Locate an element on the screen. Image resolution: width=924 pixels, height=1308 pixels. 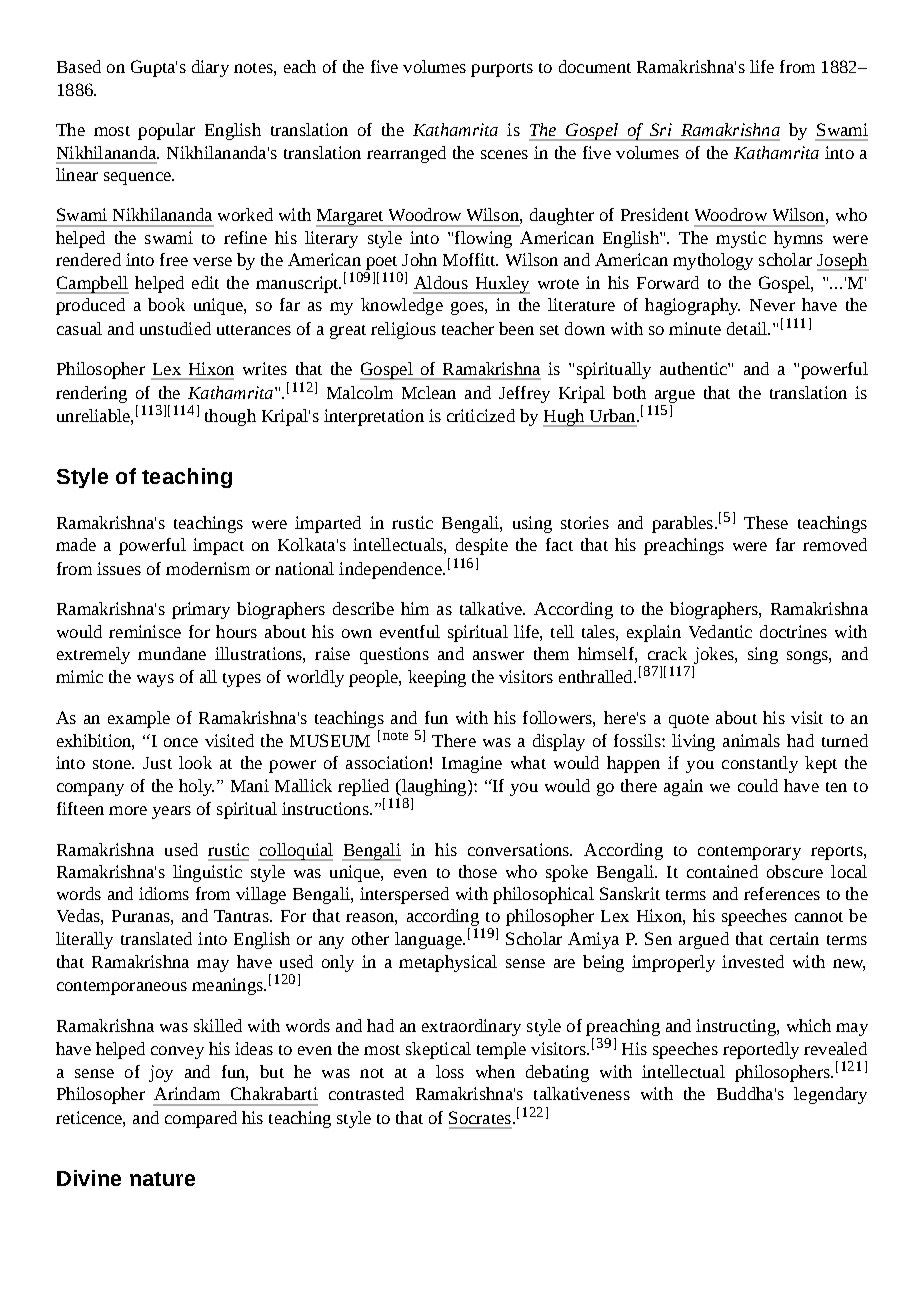
despite is located at coordinates (482, 546).
